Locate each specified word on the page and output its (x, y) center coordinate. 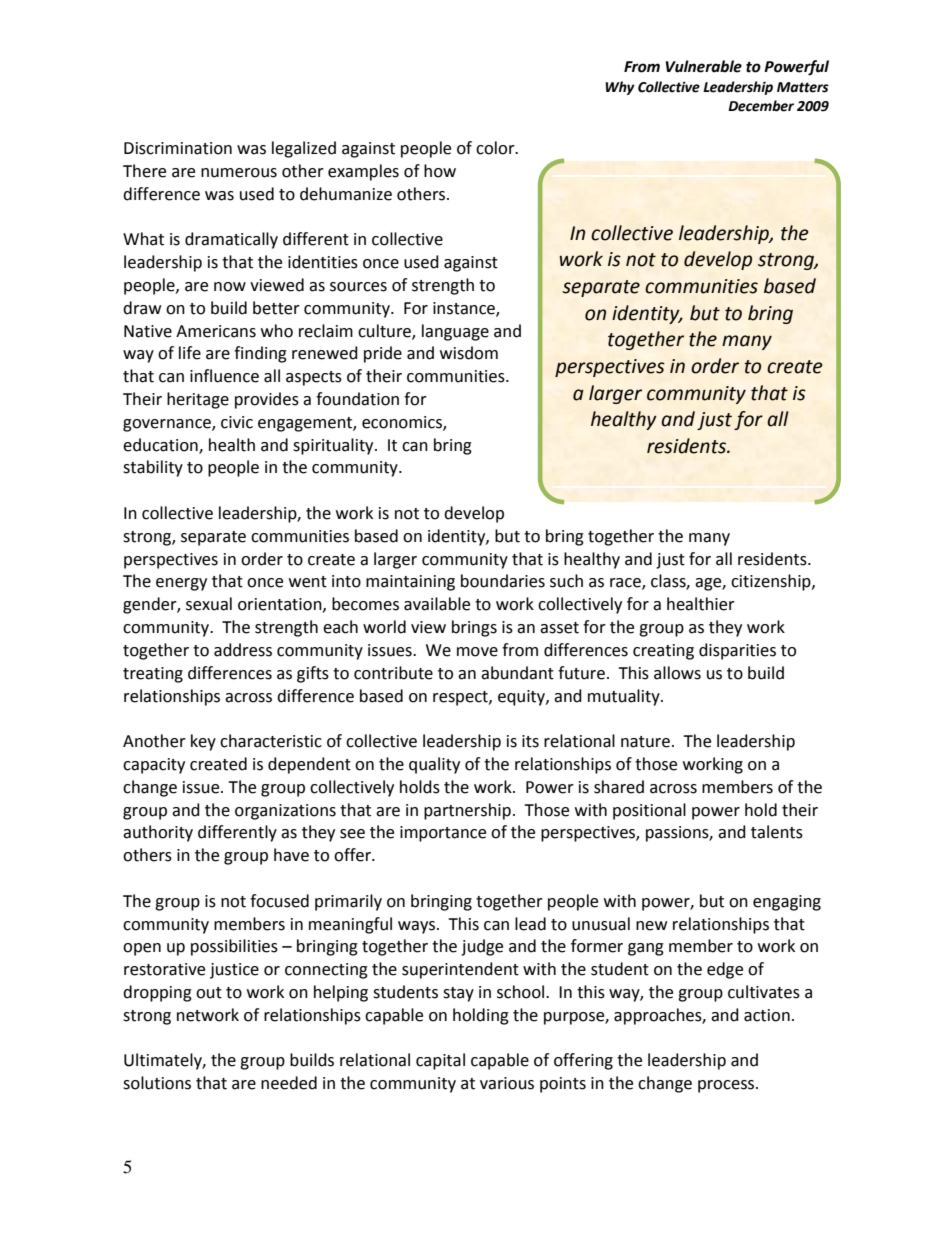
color (496, 148)
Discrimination (178, 148)
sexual (209, 604)
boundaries (503, 581)
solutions (157, 1083)
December (761, 106)
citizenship (772, 582)
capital (440, 1061)
